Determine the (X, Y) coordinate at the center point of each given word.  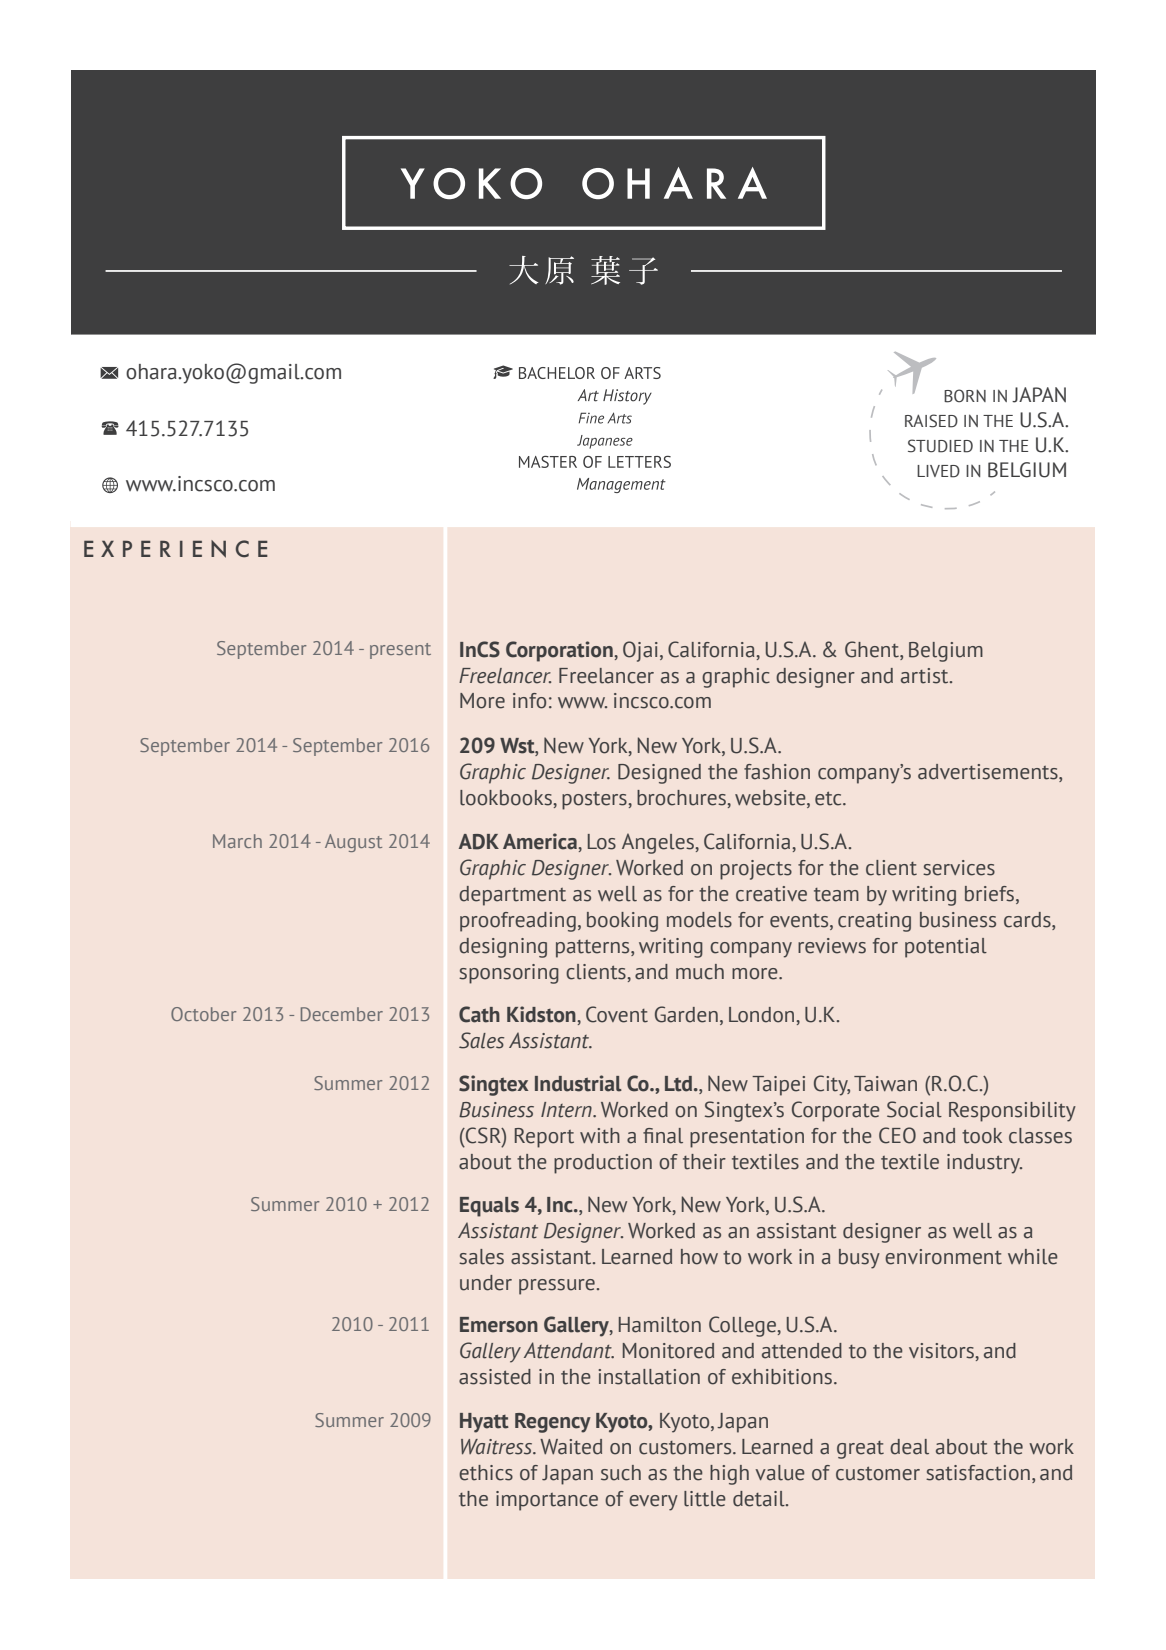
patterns (594, 949)
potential (946, 948)
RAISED (931, 421)
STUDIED (940, 446)
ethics (486, 1473)
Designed (659, 774)
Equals (489, 1207)
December (342, 1014)
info (529, 701)
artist (926, 676)
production (603, 1164)
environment (943, 1257)
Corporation (560, 651)
